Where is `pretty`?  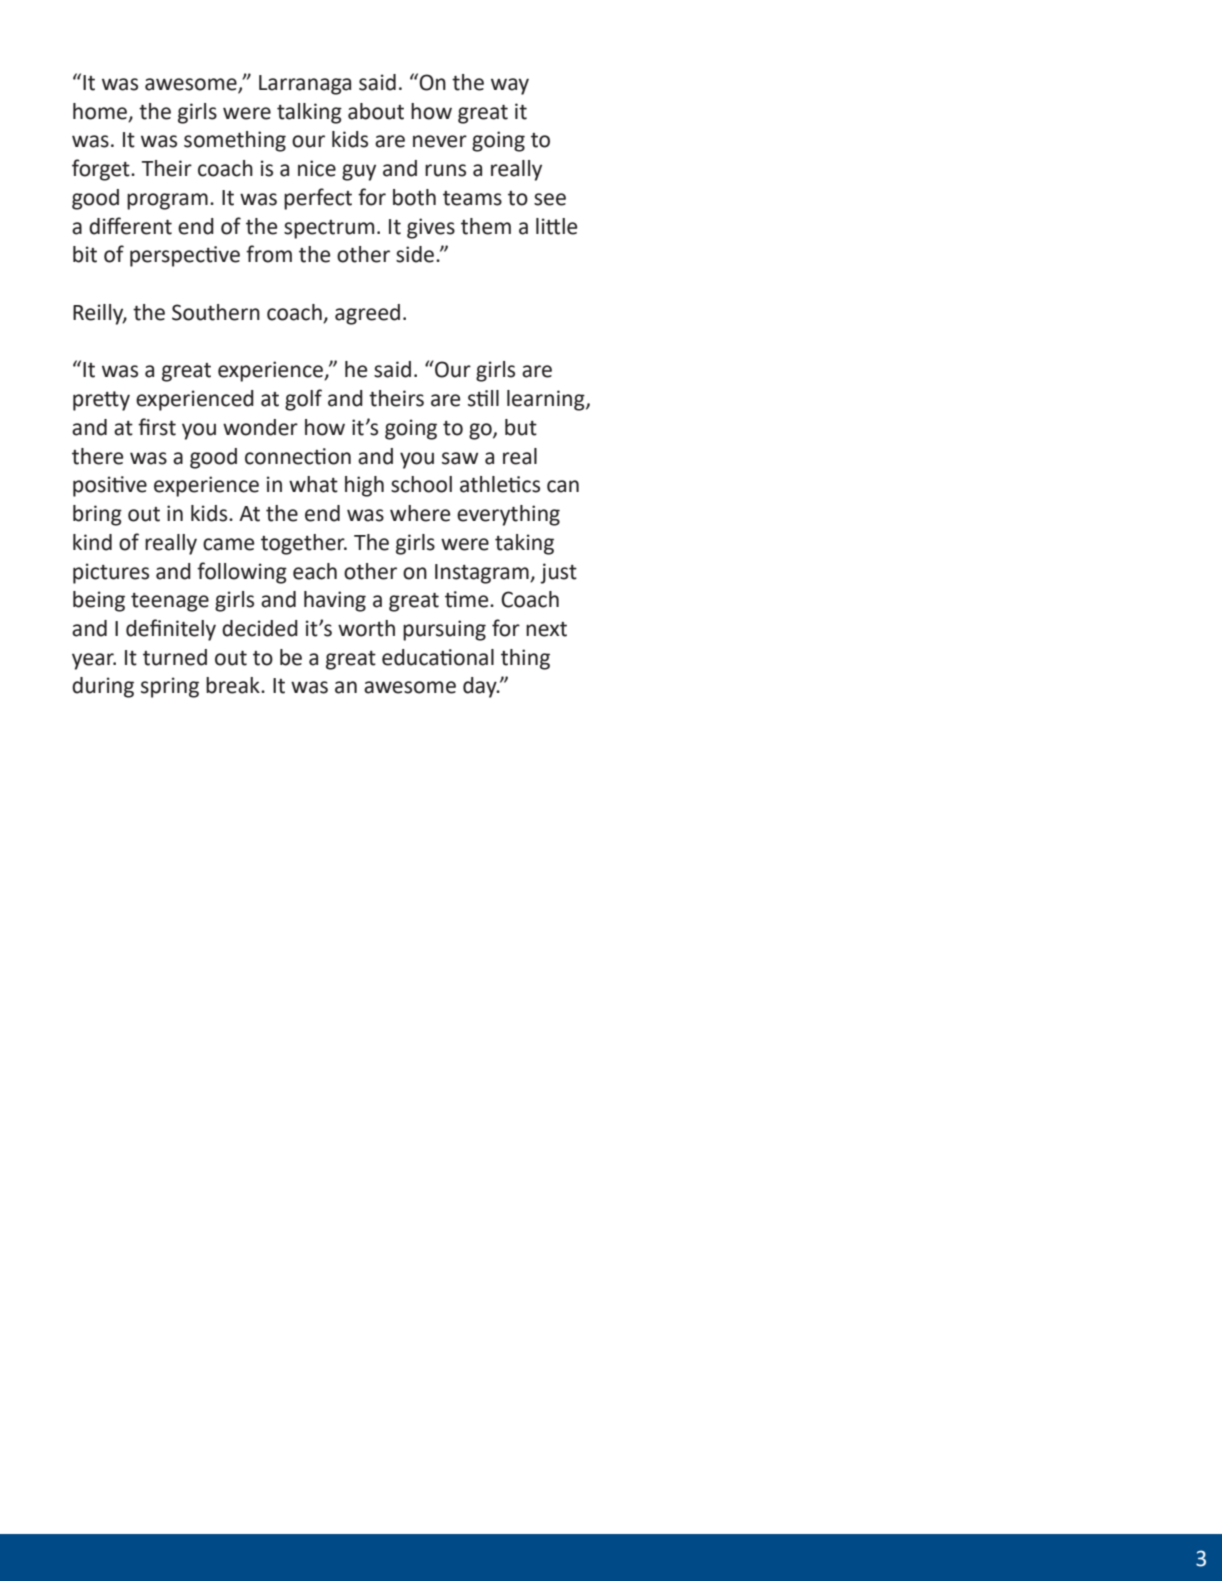 pretty is located at coordinates (101, 401).
